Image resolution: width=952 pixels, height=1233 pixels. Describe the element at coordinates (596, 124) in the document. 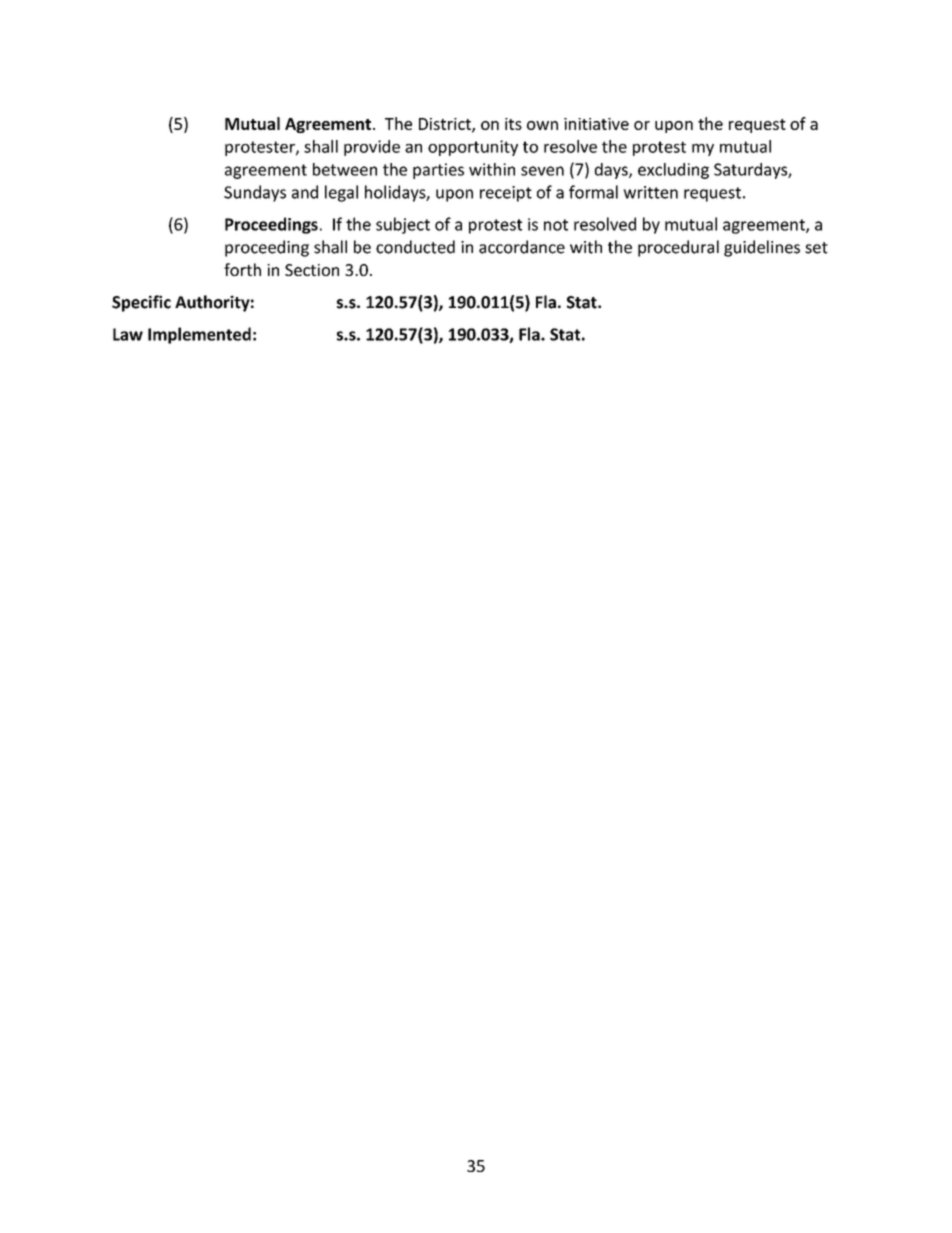

I see `initiative` at that location.
